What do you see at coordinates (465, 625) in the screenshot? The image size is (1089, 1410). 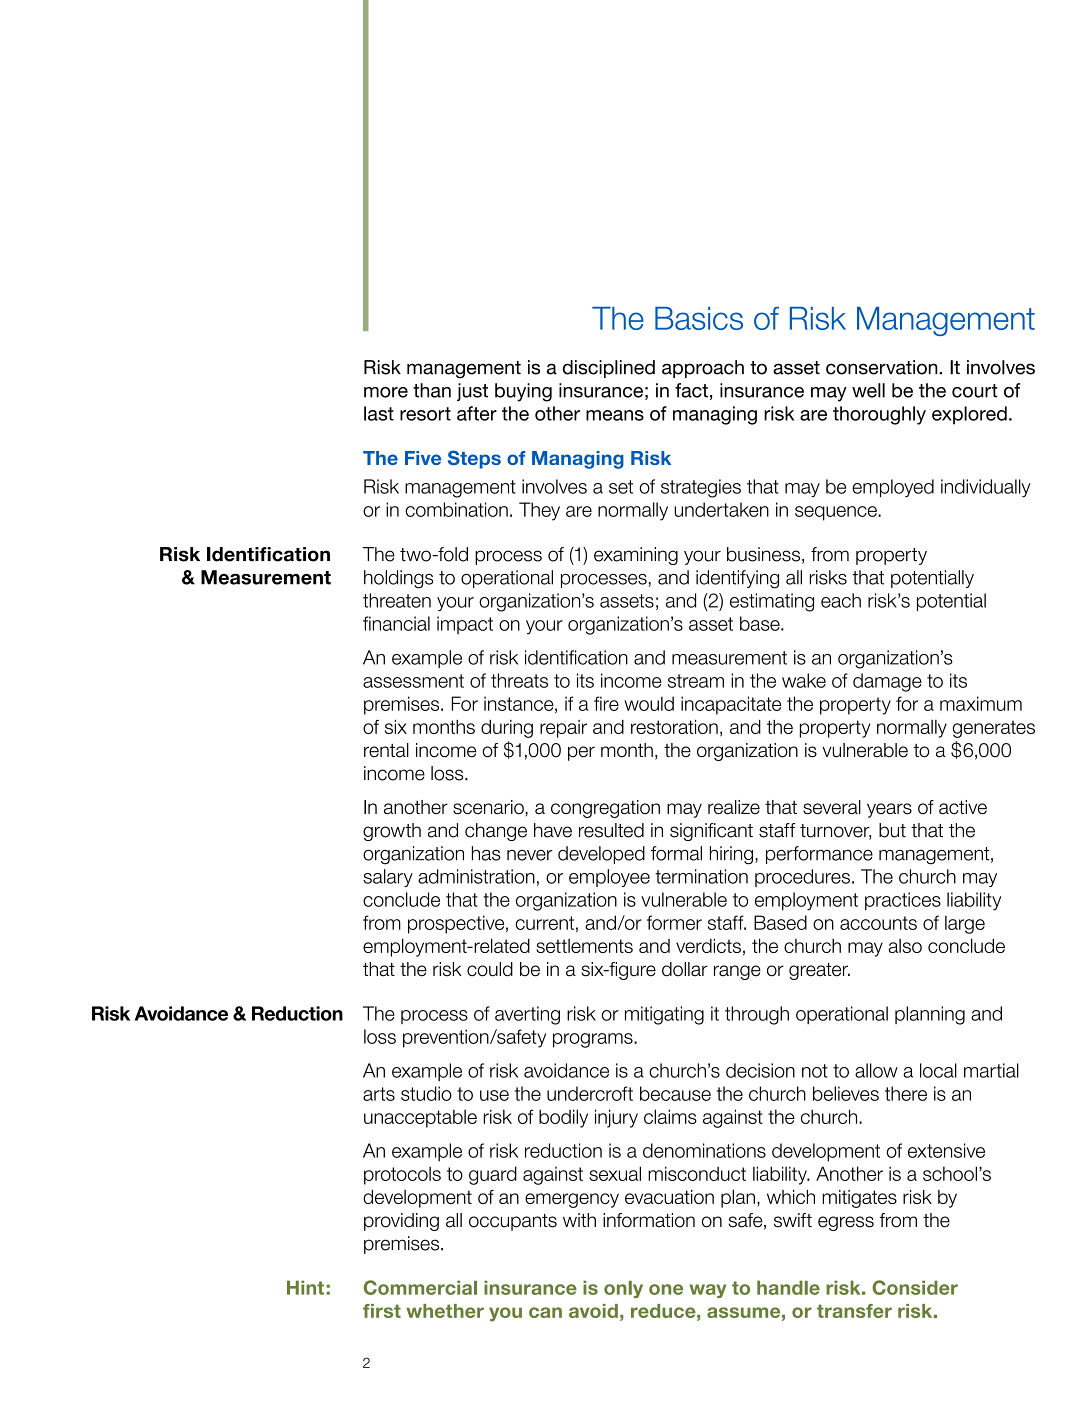 I see `impact` at bounding box center [465, 625].
